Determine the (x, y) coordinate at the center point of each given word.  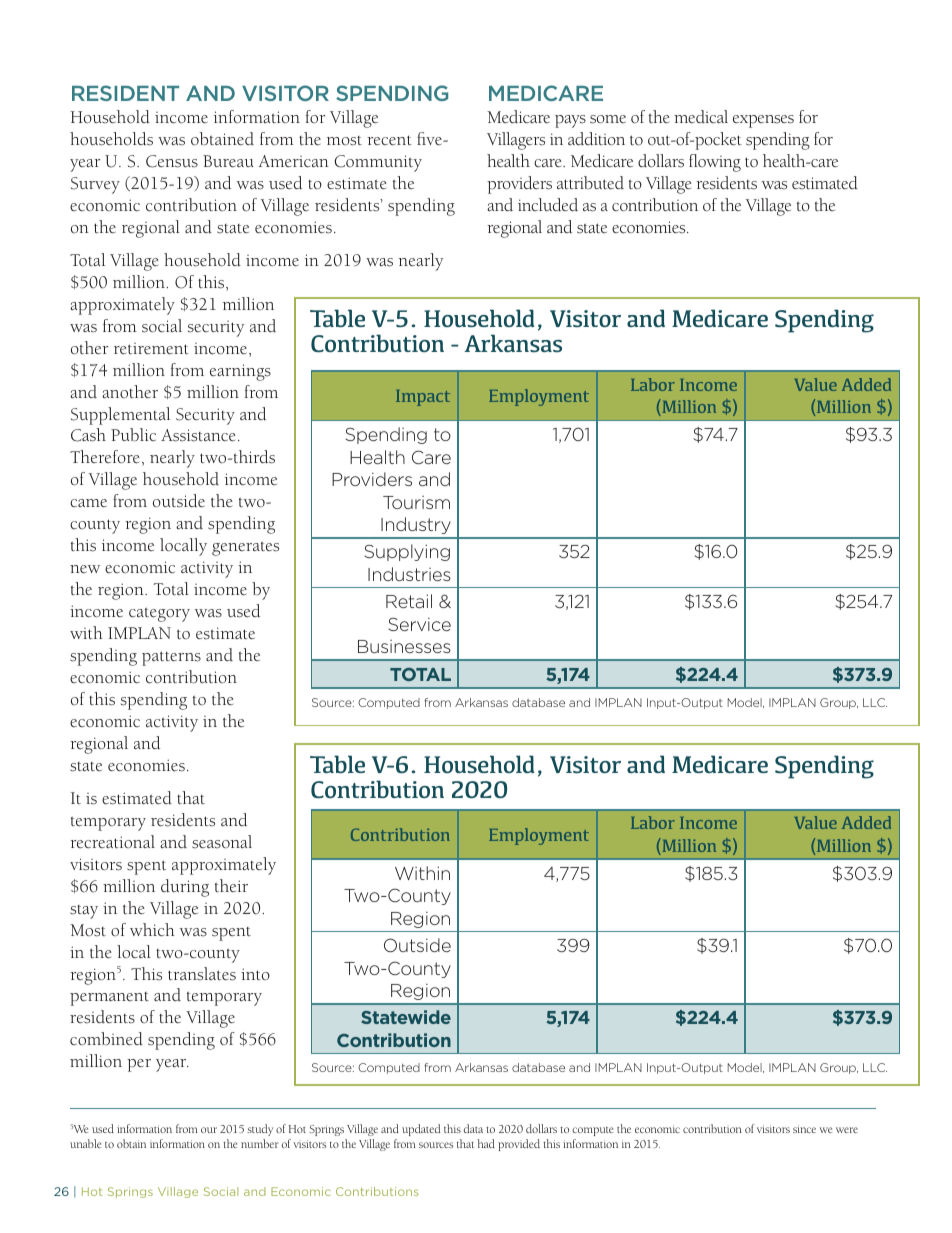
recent (389, 140)
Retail (409, 601)
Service (420, 624)
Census (172, 161)
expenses (763, 121)
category (159, 614)
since (804, 1129)
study (260, 1130)
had (486, 1143)
